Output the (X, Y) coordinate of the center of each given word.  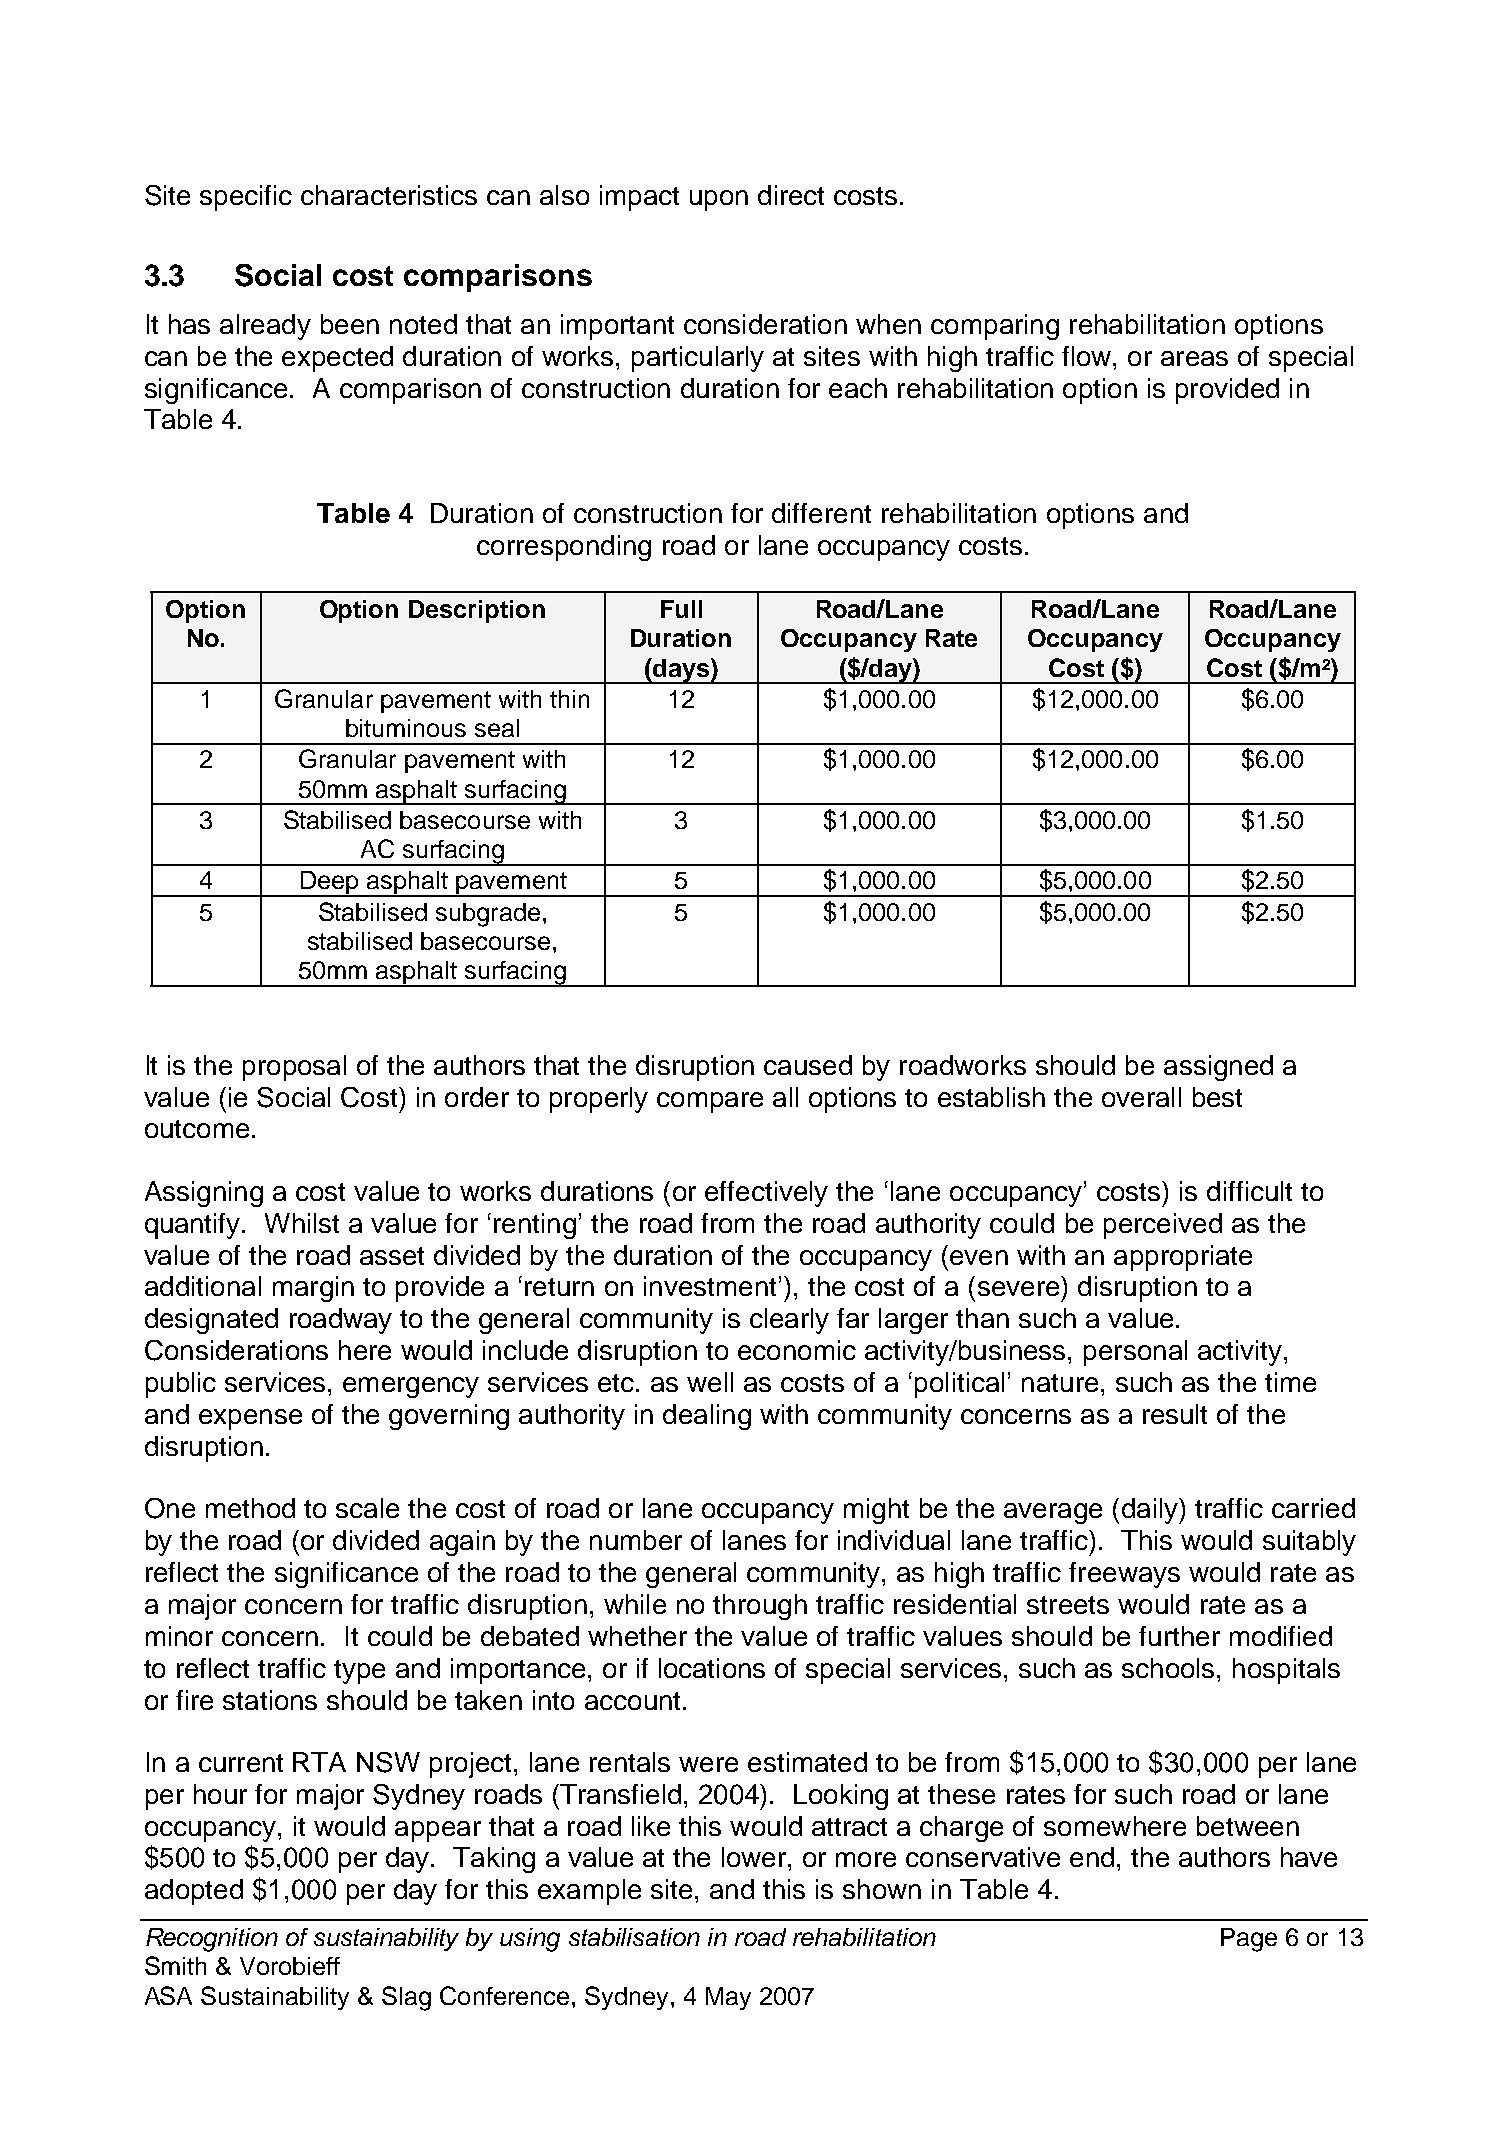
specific (246, 198)
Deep (330, 884)
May (728, 1998)
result (1175, 1414)
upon (719, 200)
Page (1249, 1940)
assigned (1218, 1068)
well (710, 1382)
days (681, 671)
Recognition (212, 1940)
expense (250, 1419)
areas (1194, 358)
